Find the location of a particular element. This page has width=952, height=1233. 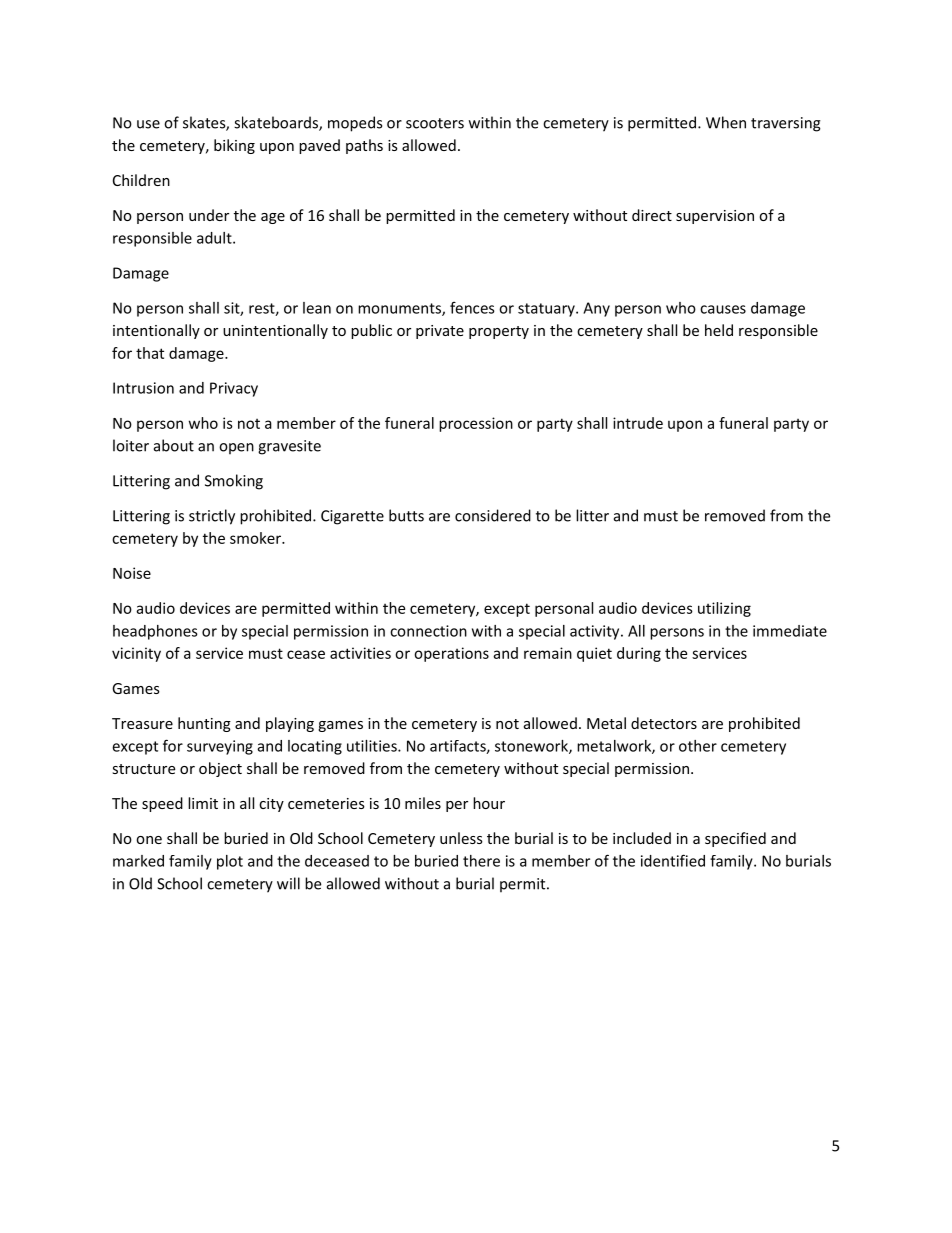

strictly is located at coordinates (212, 517).
